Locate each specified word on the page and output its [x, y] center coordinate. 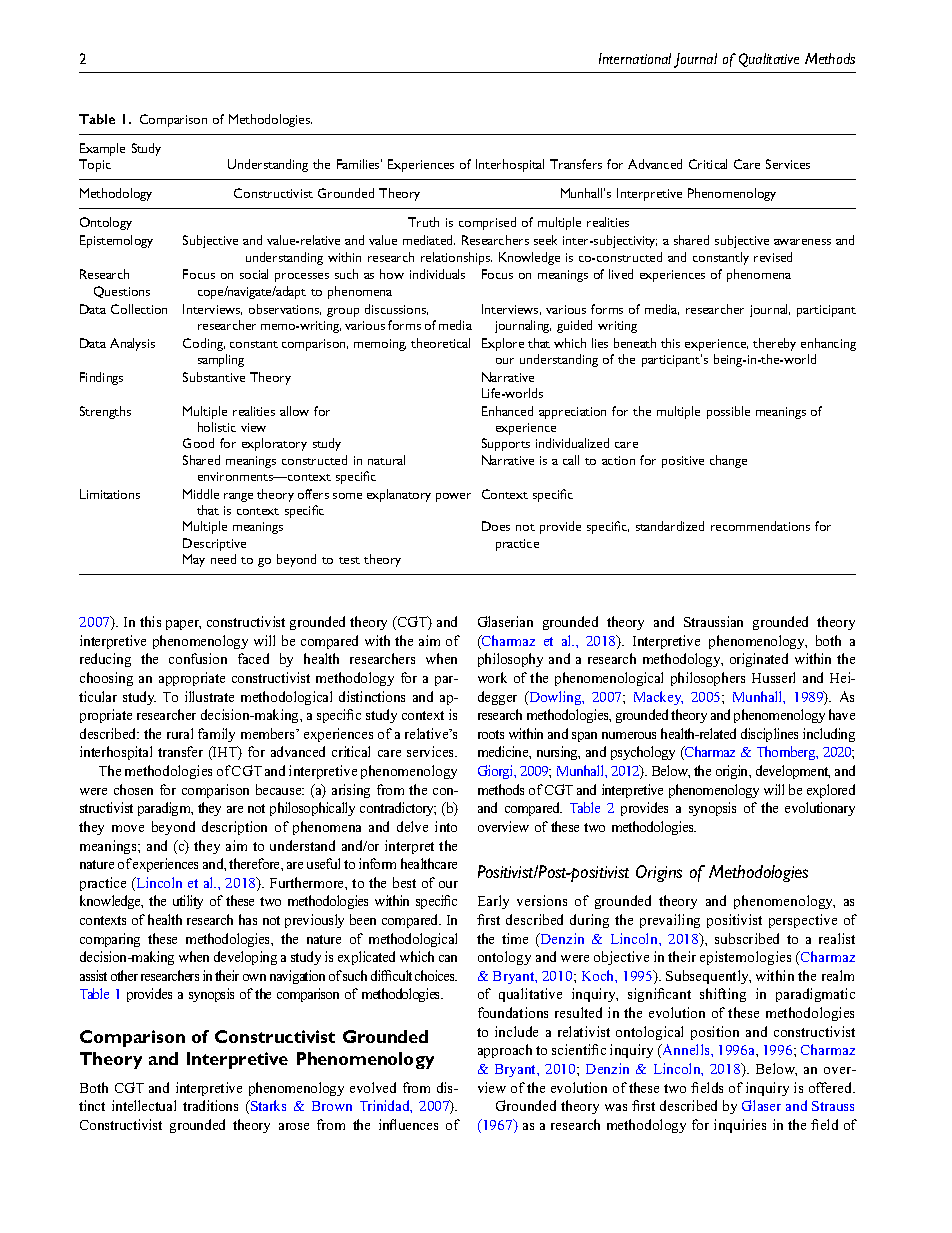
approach [505, 1051]
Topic [95, 165]
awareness [802, 242]
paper [183, 625]
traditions [210, 1105]
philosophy [510, 660]
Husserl [773, 677]
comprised [487, 223]
